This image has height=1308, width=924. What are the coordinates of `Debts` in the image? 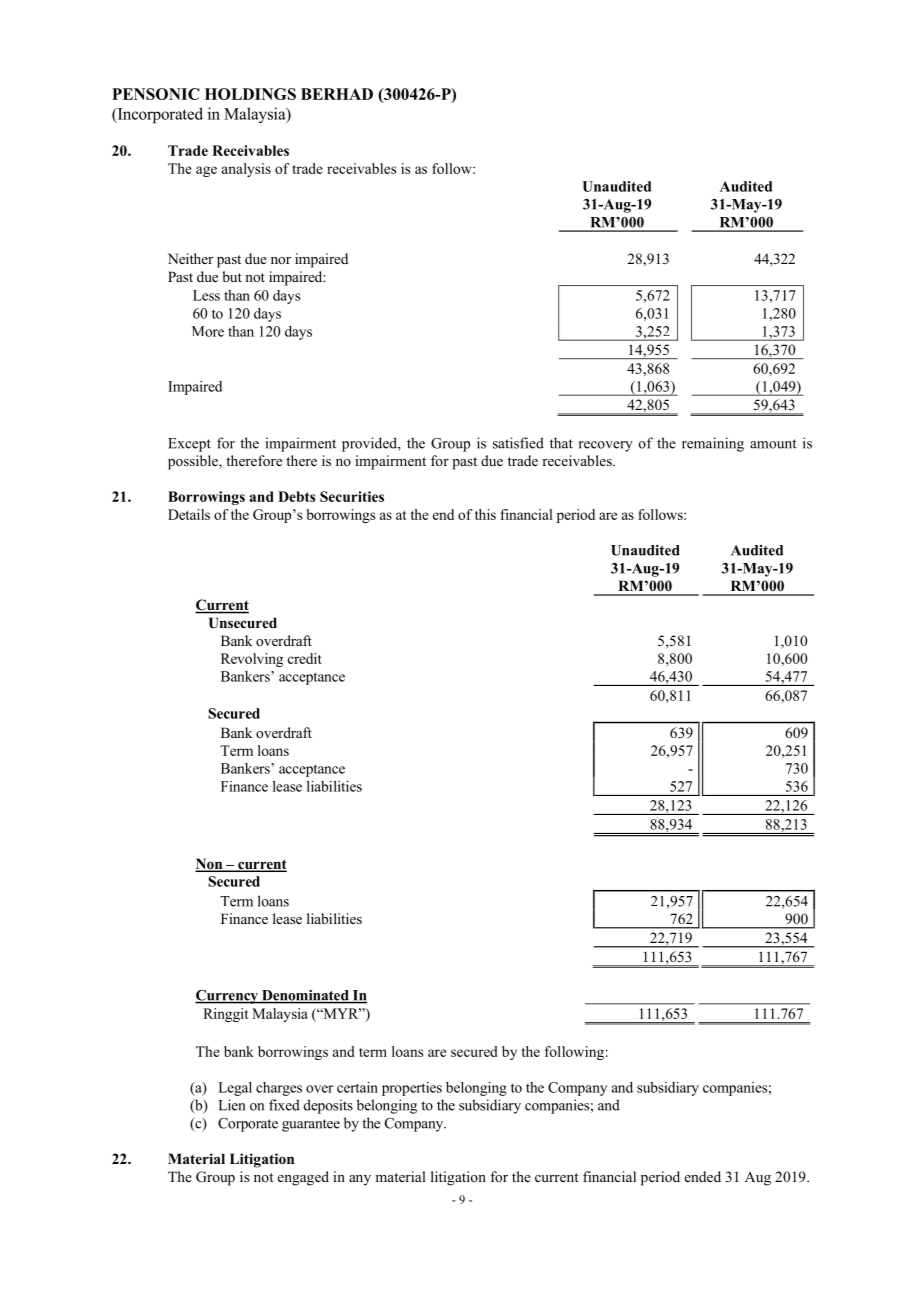 It's located at (296, 496).
